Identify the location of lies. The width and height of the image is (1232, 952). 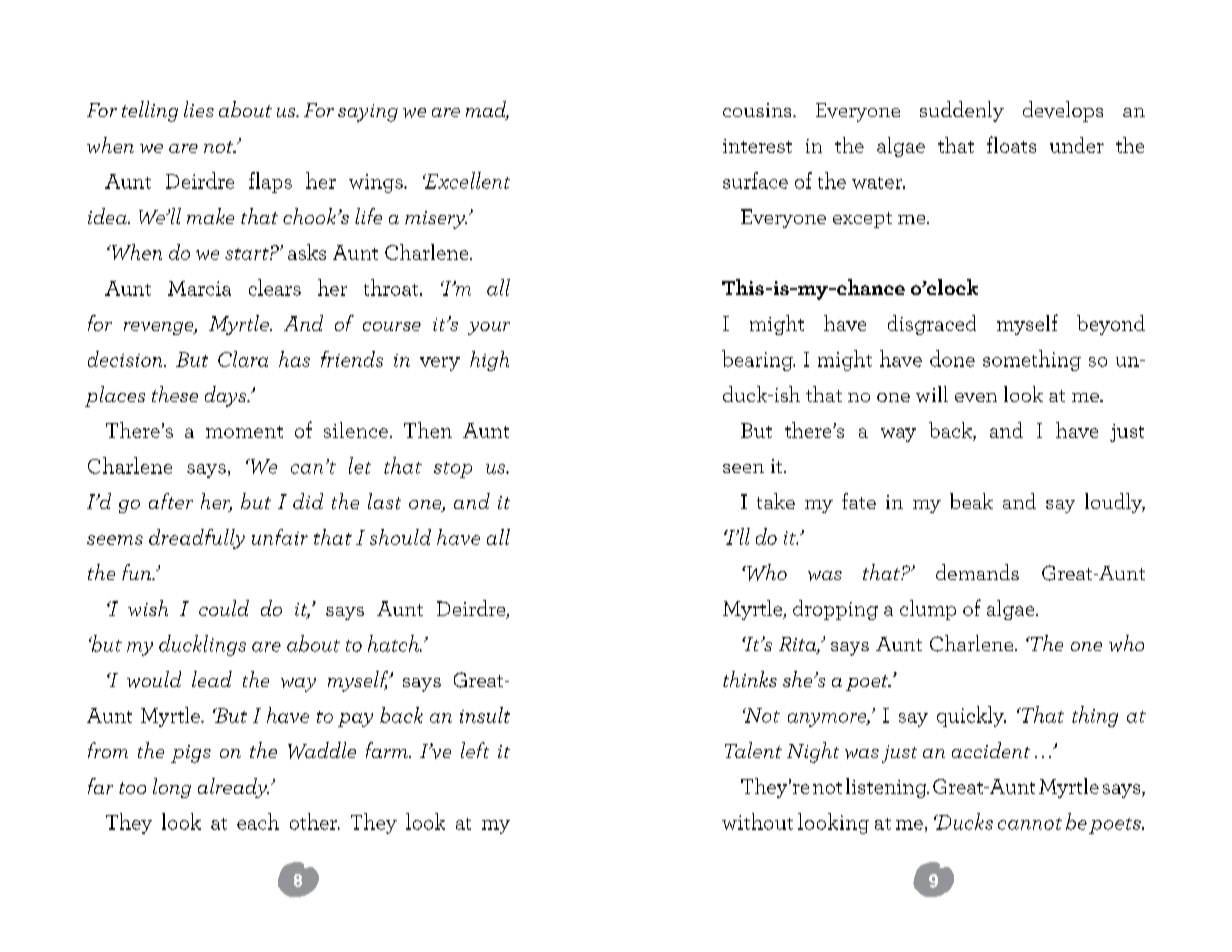
(199, 109).
